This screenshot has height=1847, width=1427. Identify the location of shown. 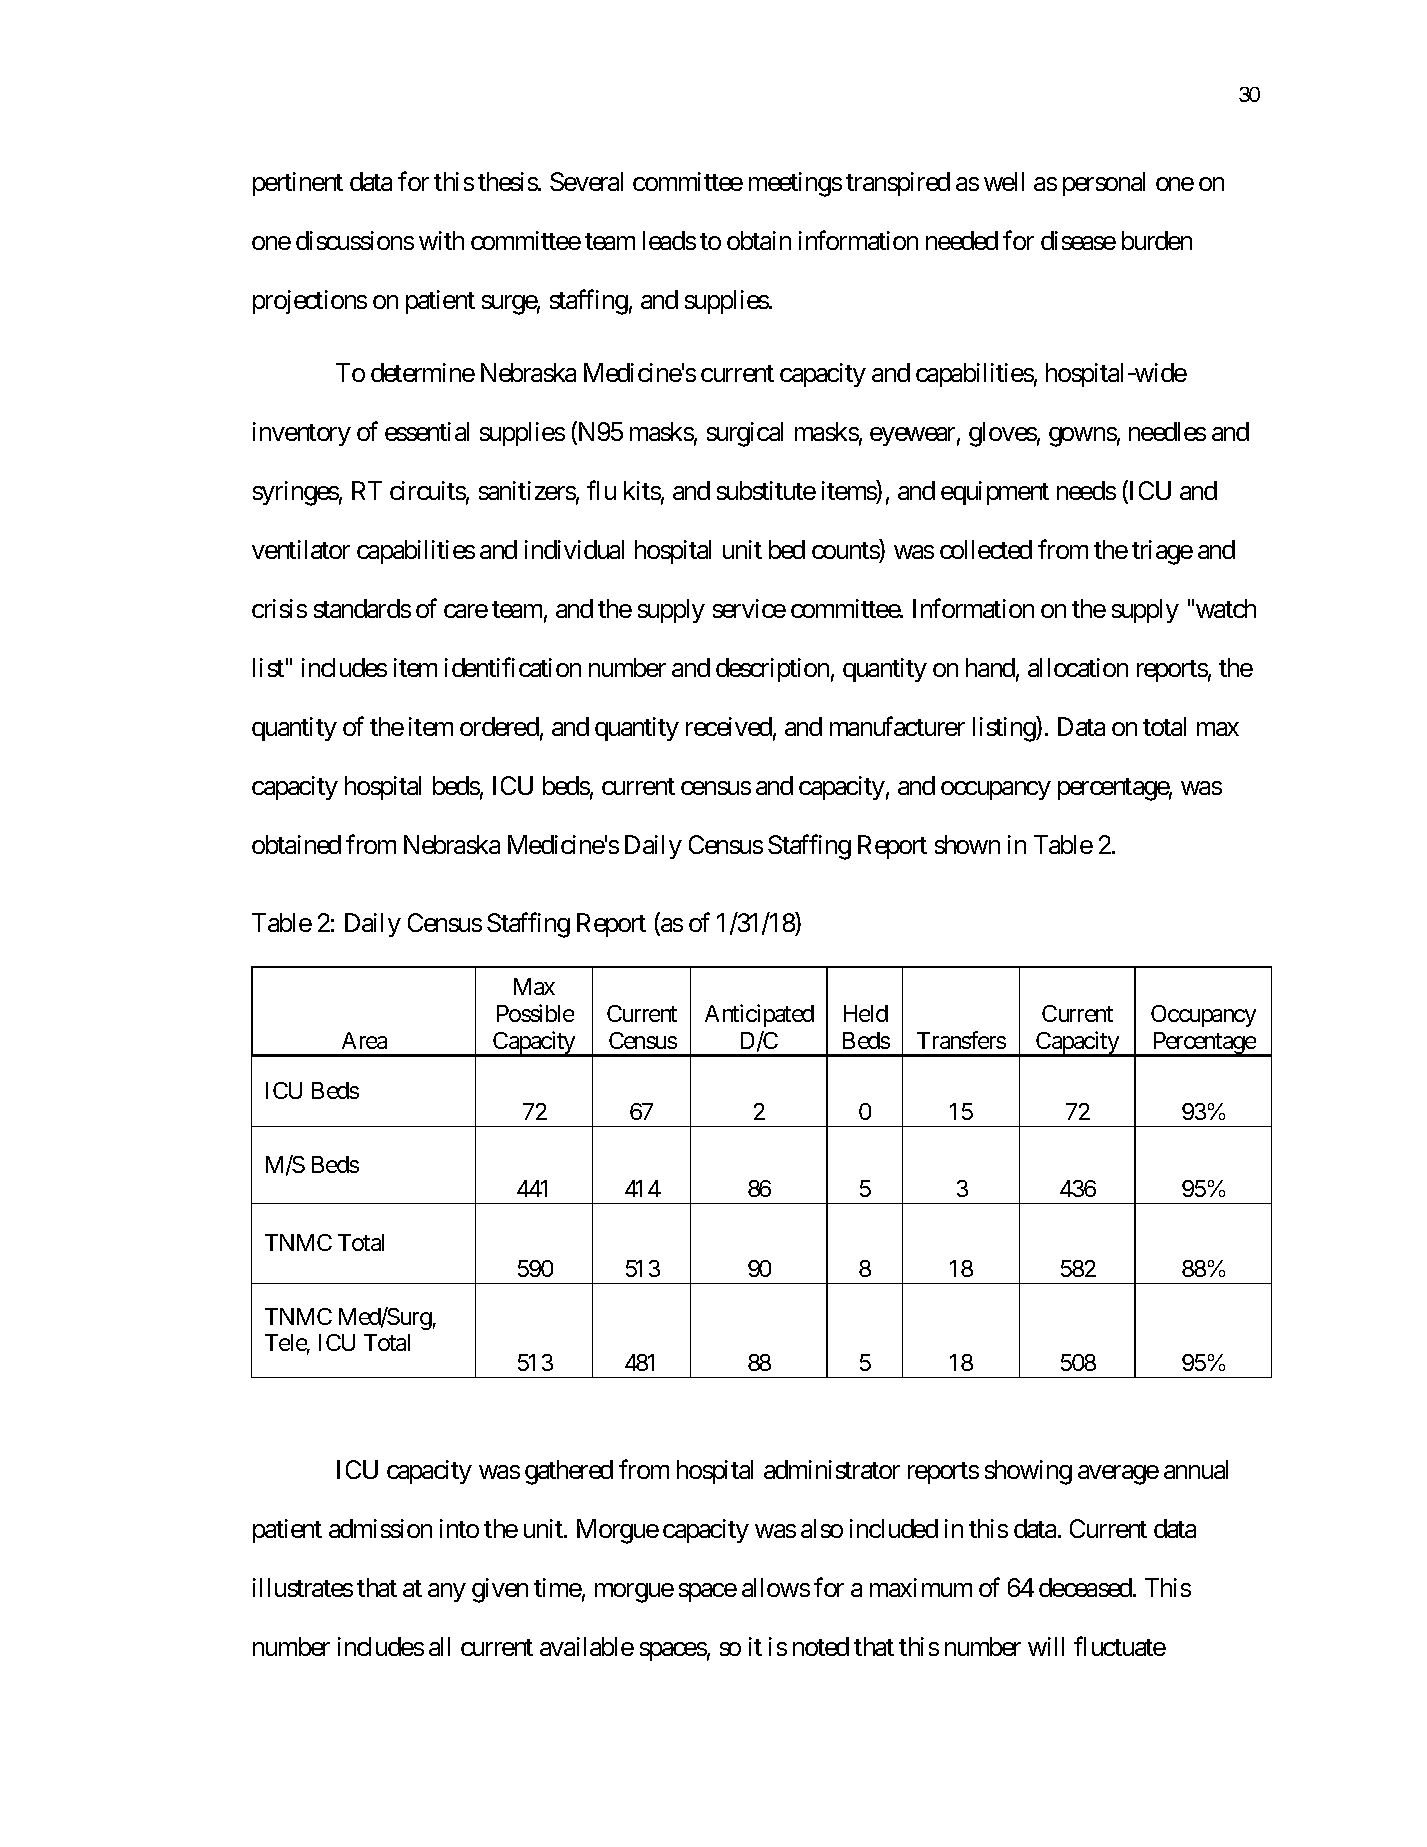
(967, 844).
